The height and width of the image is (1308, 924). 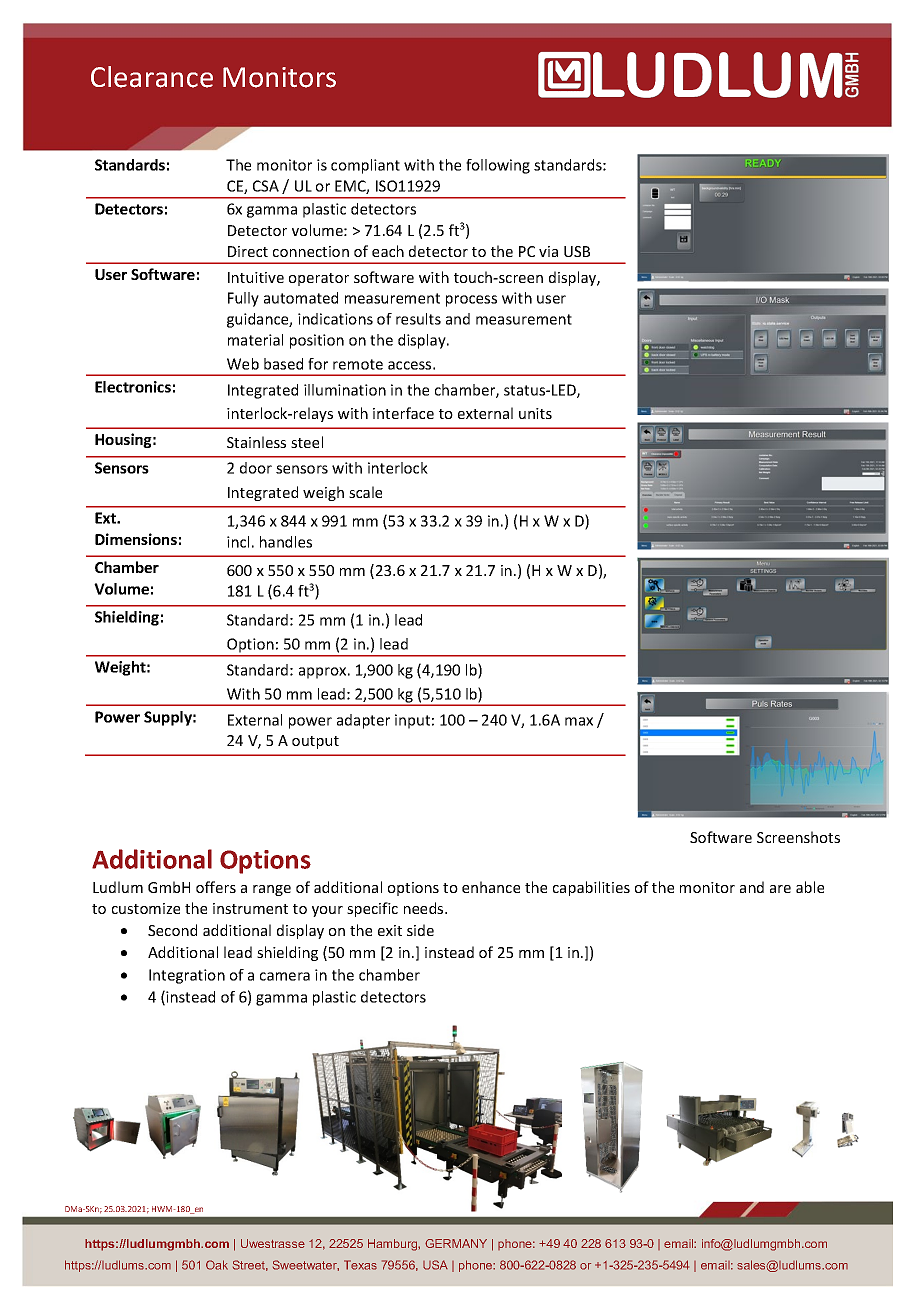 I want to click on enhance, so click(x=491, y=887).
